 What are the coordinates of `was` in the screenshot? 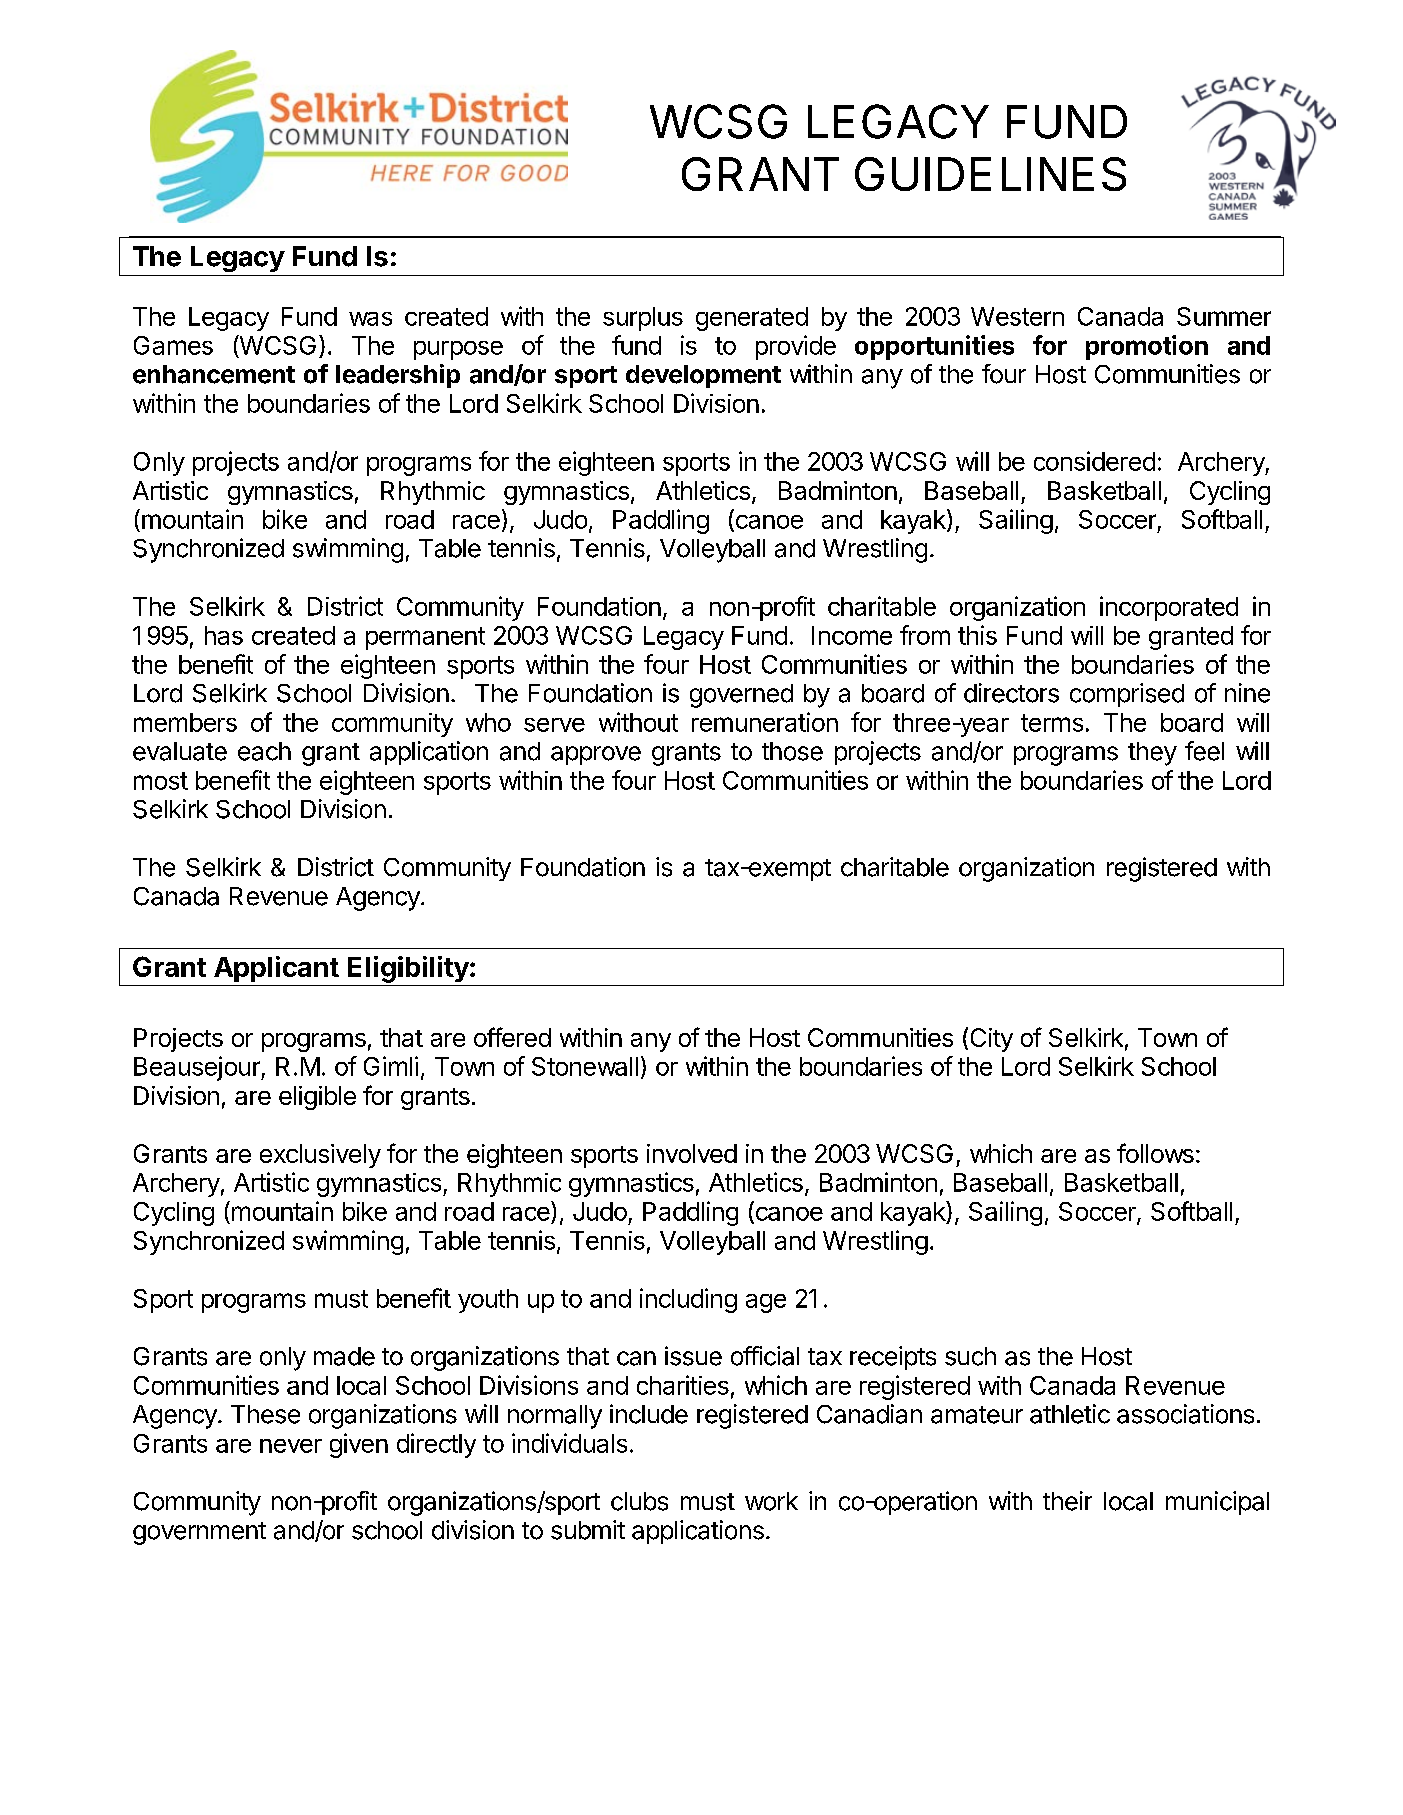 It's located at (370, 319).
